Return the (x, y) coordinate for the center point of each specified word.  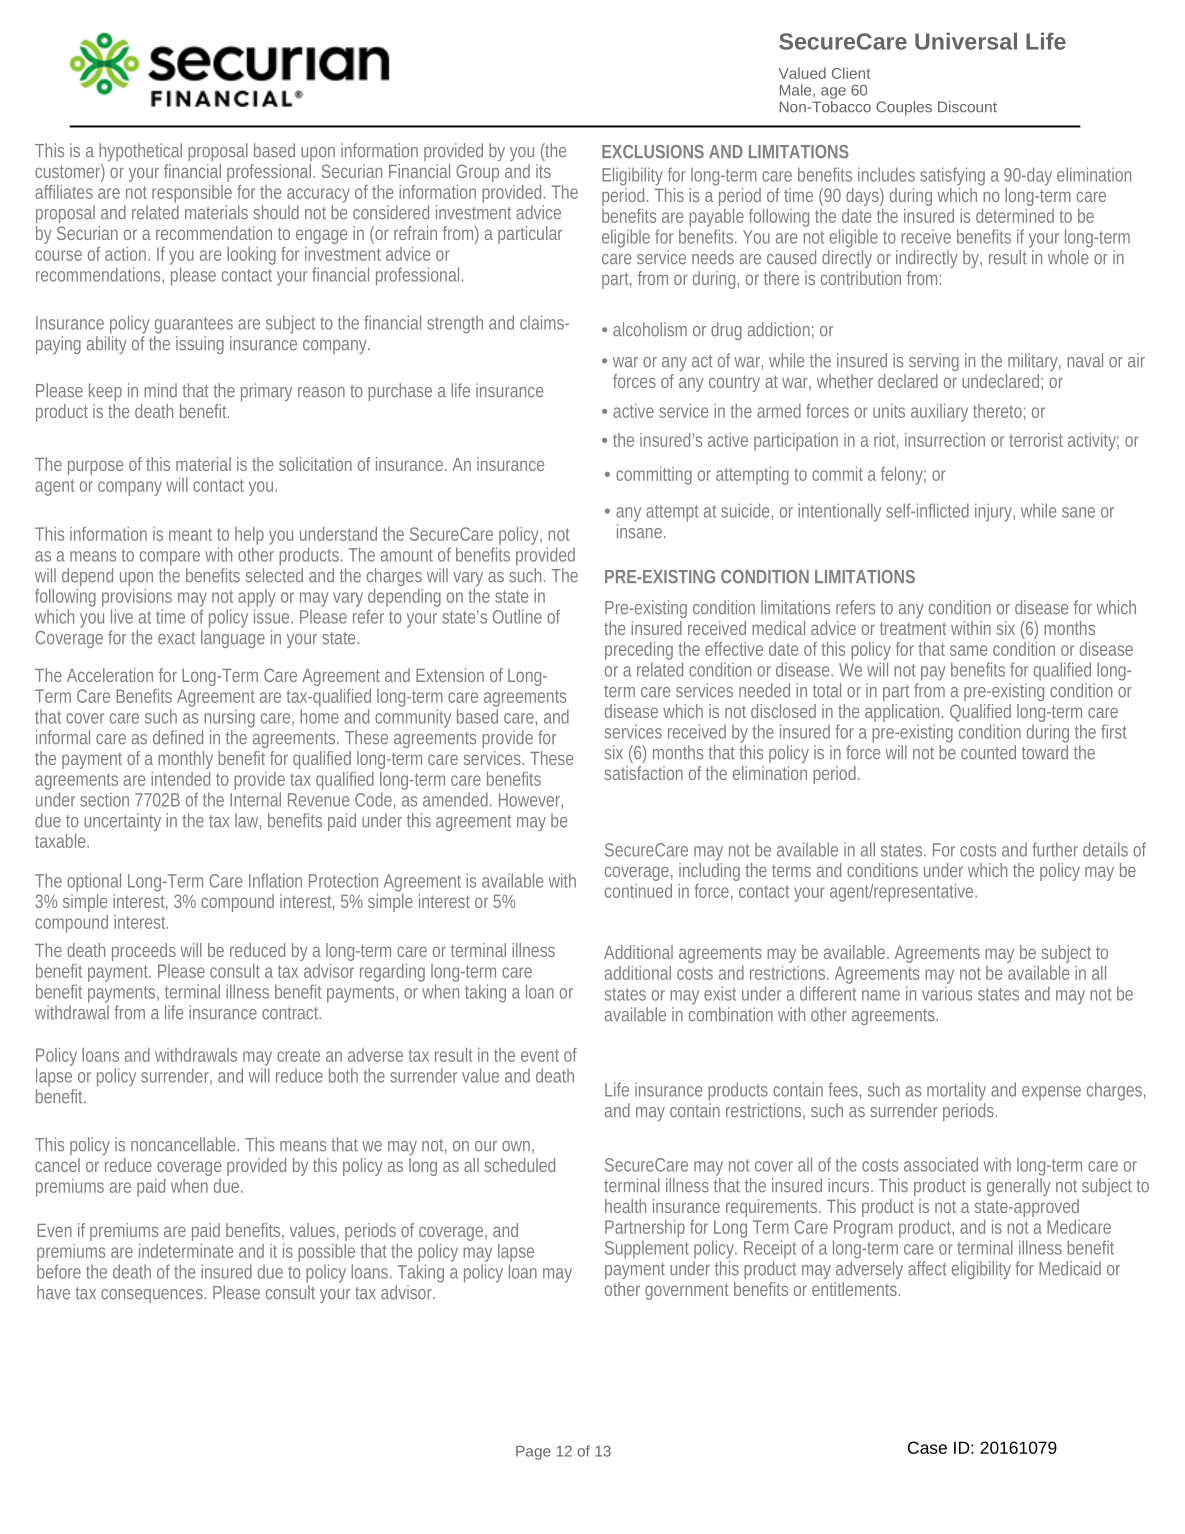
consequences (152, 1296)
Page (533, 1453)
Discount (967, 107)
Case (927, 1447)
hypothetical (140, 152)
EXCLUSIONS (653, 152)
